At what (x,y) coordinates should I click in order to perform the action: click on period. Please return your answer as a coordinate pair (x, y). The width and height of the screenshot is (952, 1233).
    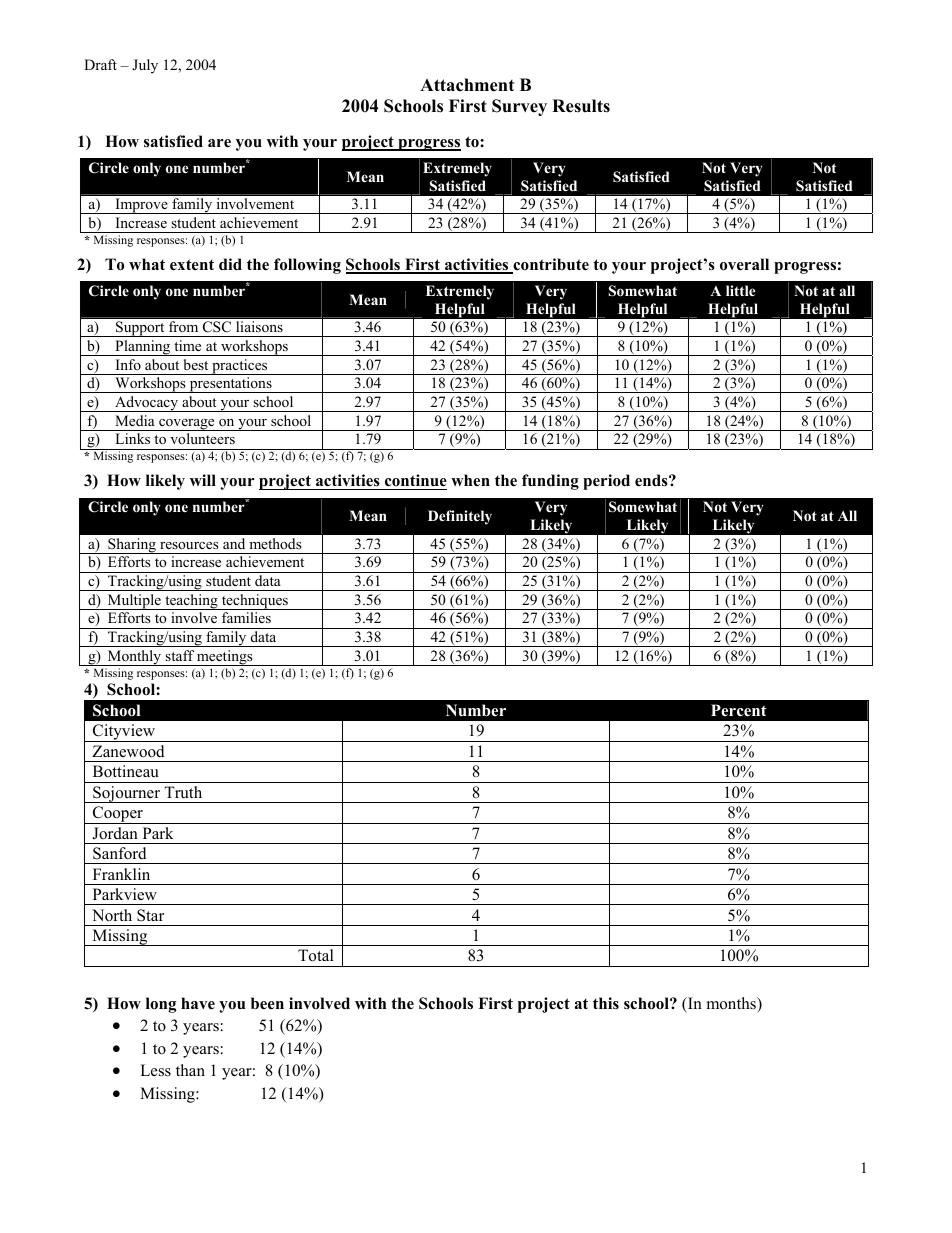
    Looking at the image, I should click on (606, 482).
